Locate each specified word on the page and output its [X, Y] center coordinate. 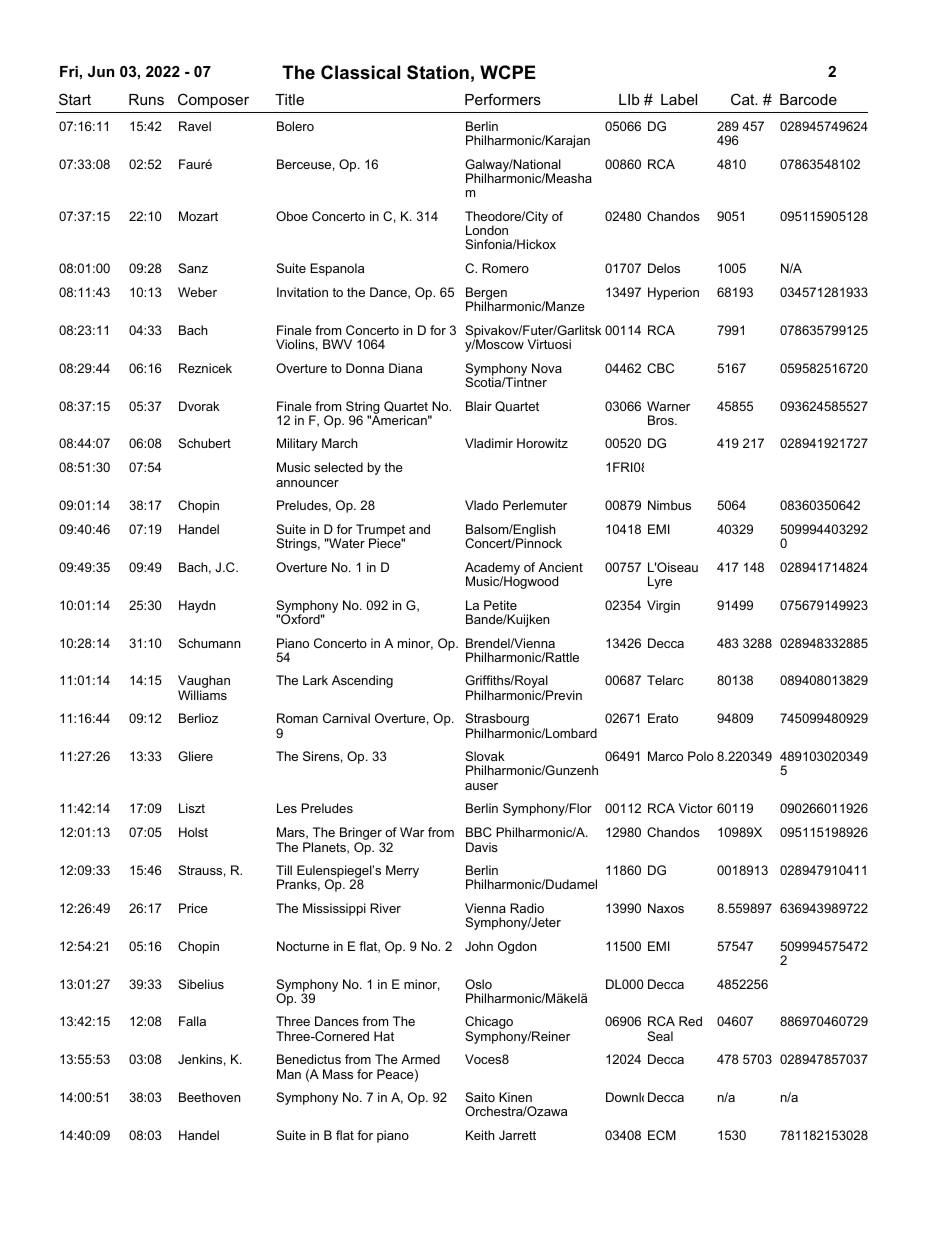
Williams [202, 695]
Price [193, 908]
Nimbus [669, 505]
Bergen [486, 295]
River [385, 908]
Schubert [204, 443]
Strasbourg [497, 721]
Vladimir [489, 443]
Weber [197, 292]
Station [438, 72]
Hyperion [673, 293]
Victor [696, 808]
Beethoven [209, 1097]
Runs [146, 99]
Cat [744, 99]
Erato [663, 718]
